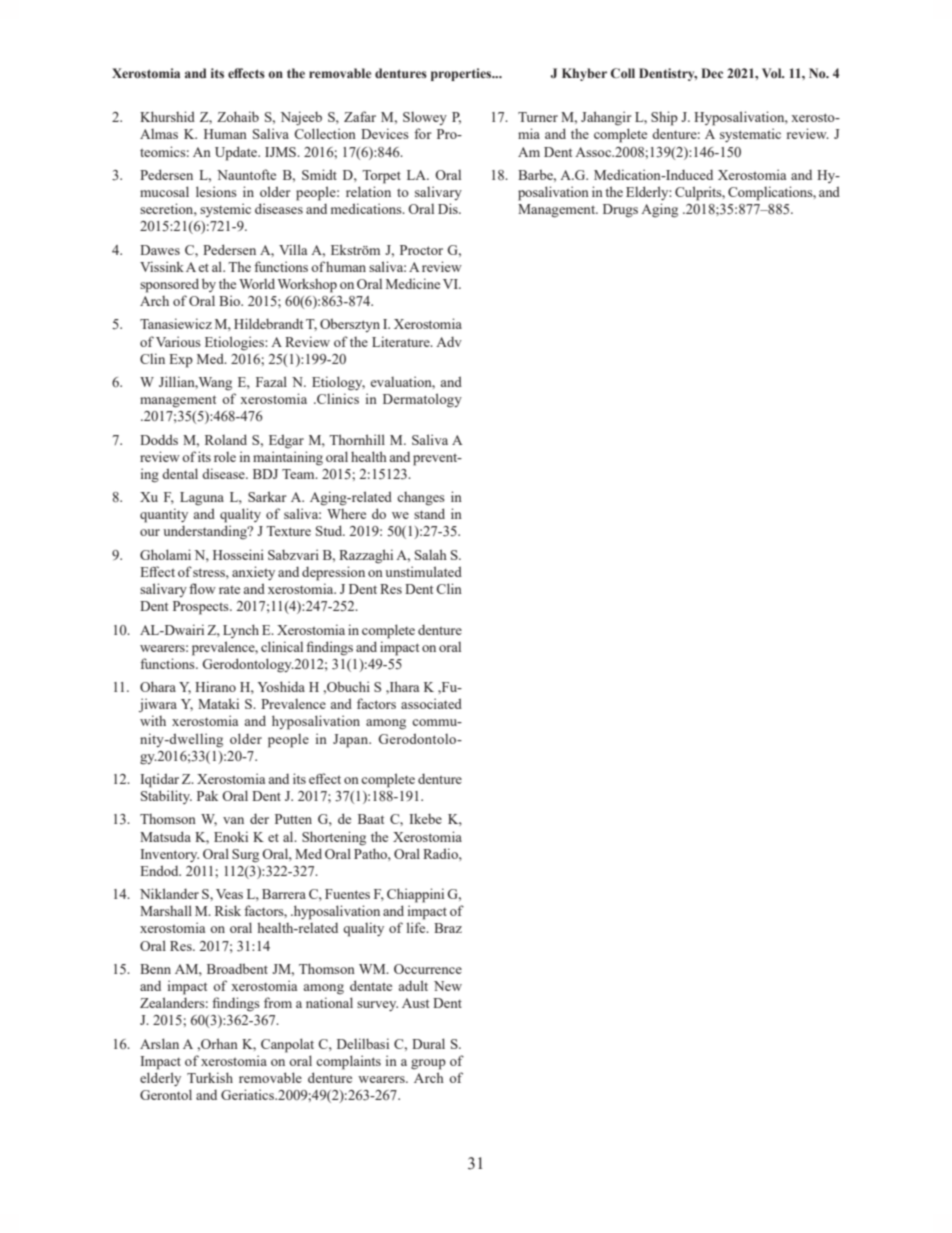  I want to click on Ship, so click(664, 118).
